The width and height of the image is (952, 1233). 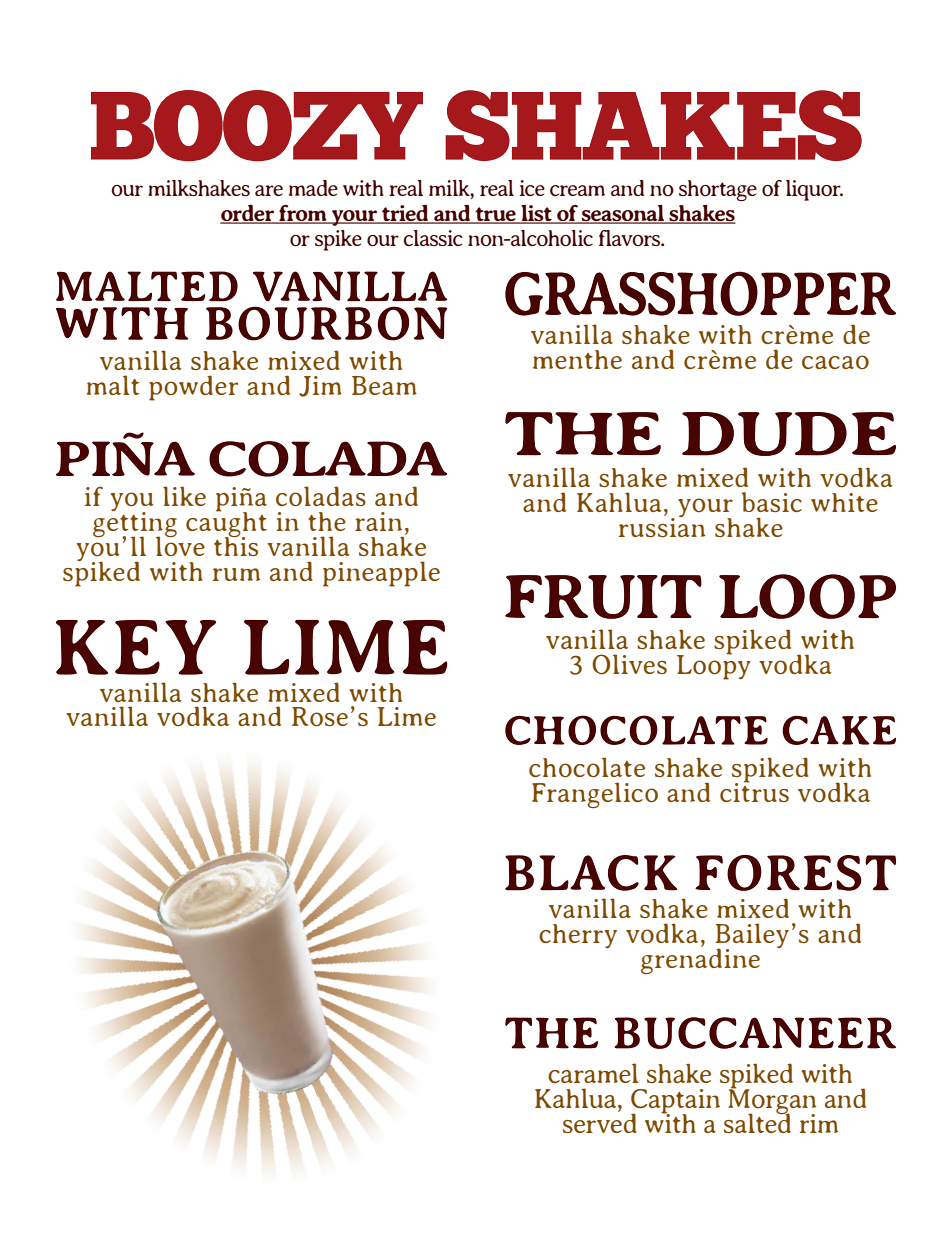 What do you see at coordinates (718, 190) in the image?
I see `shortage` at bounding box center [718, 190].
